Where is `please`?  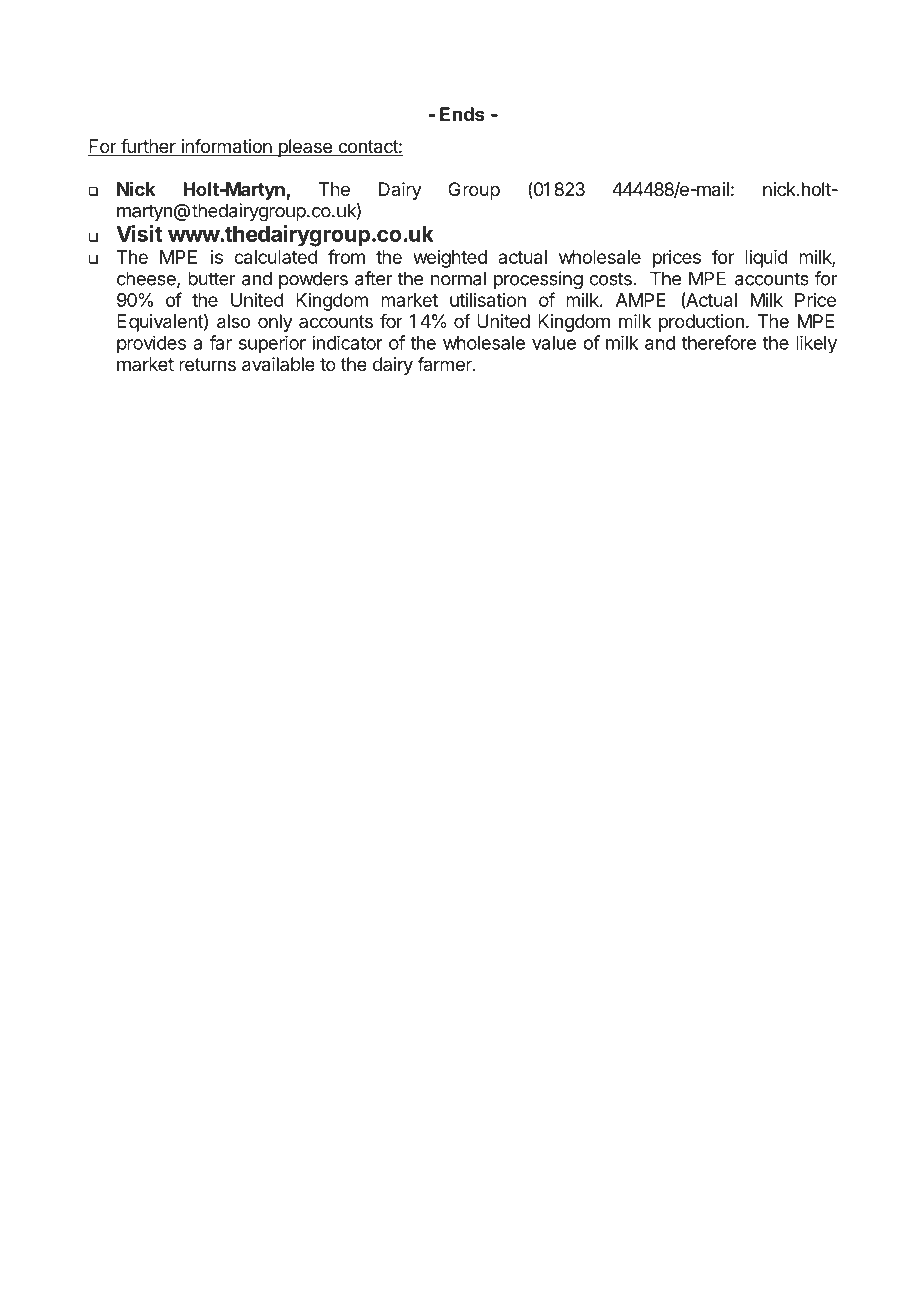 please is located at coordinates (305, 148).
